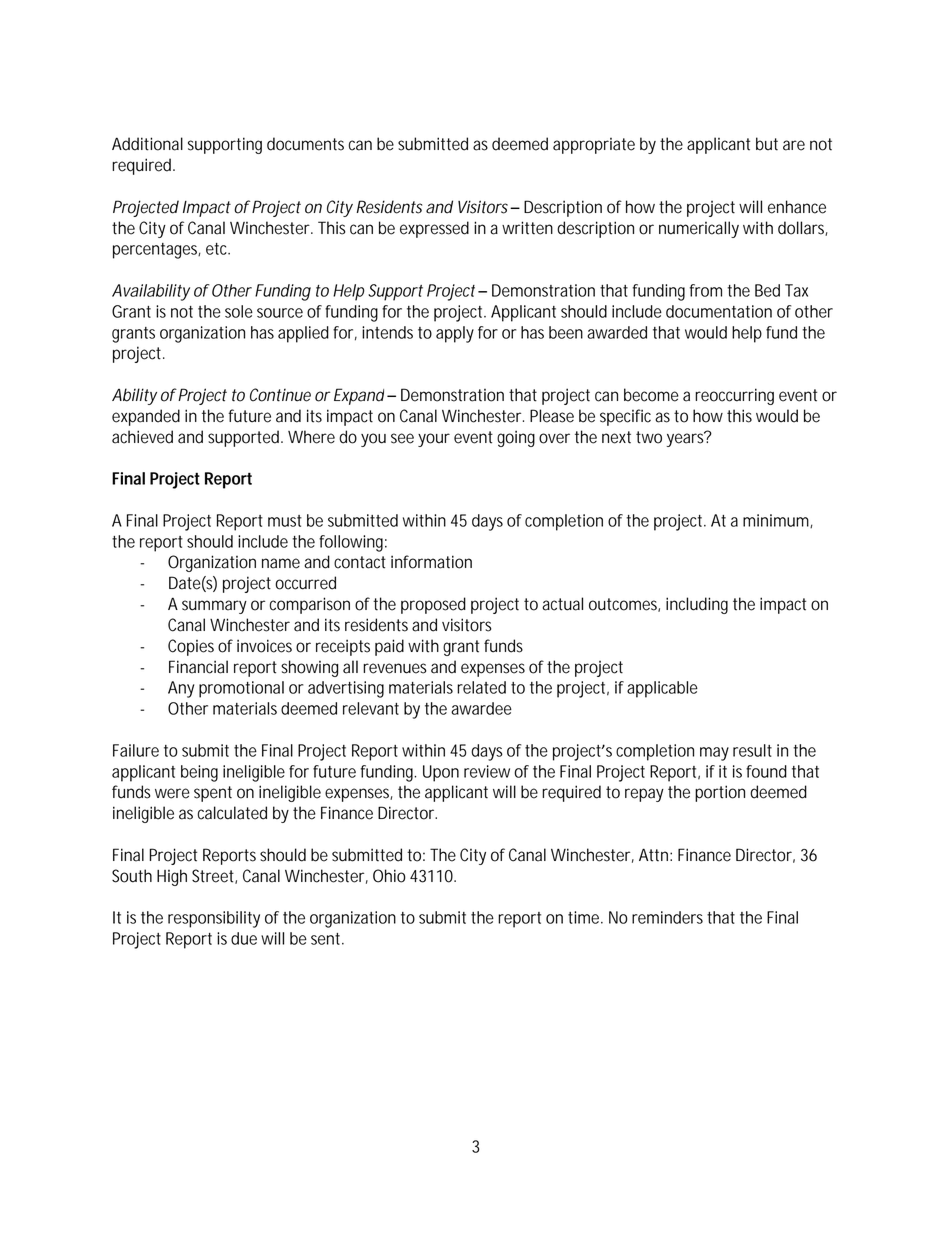 The height and width of the page is (1233, 952). What do you see at coordinates (434, 229) in the page?
I see `expressed` at bounding box center [434, 229].
